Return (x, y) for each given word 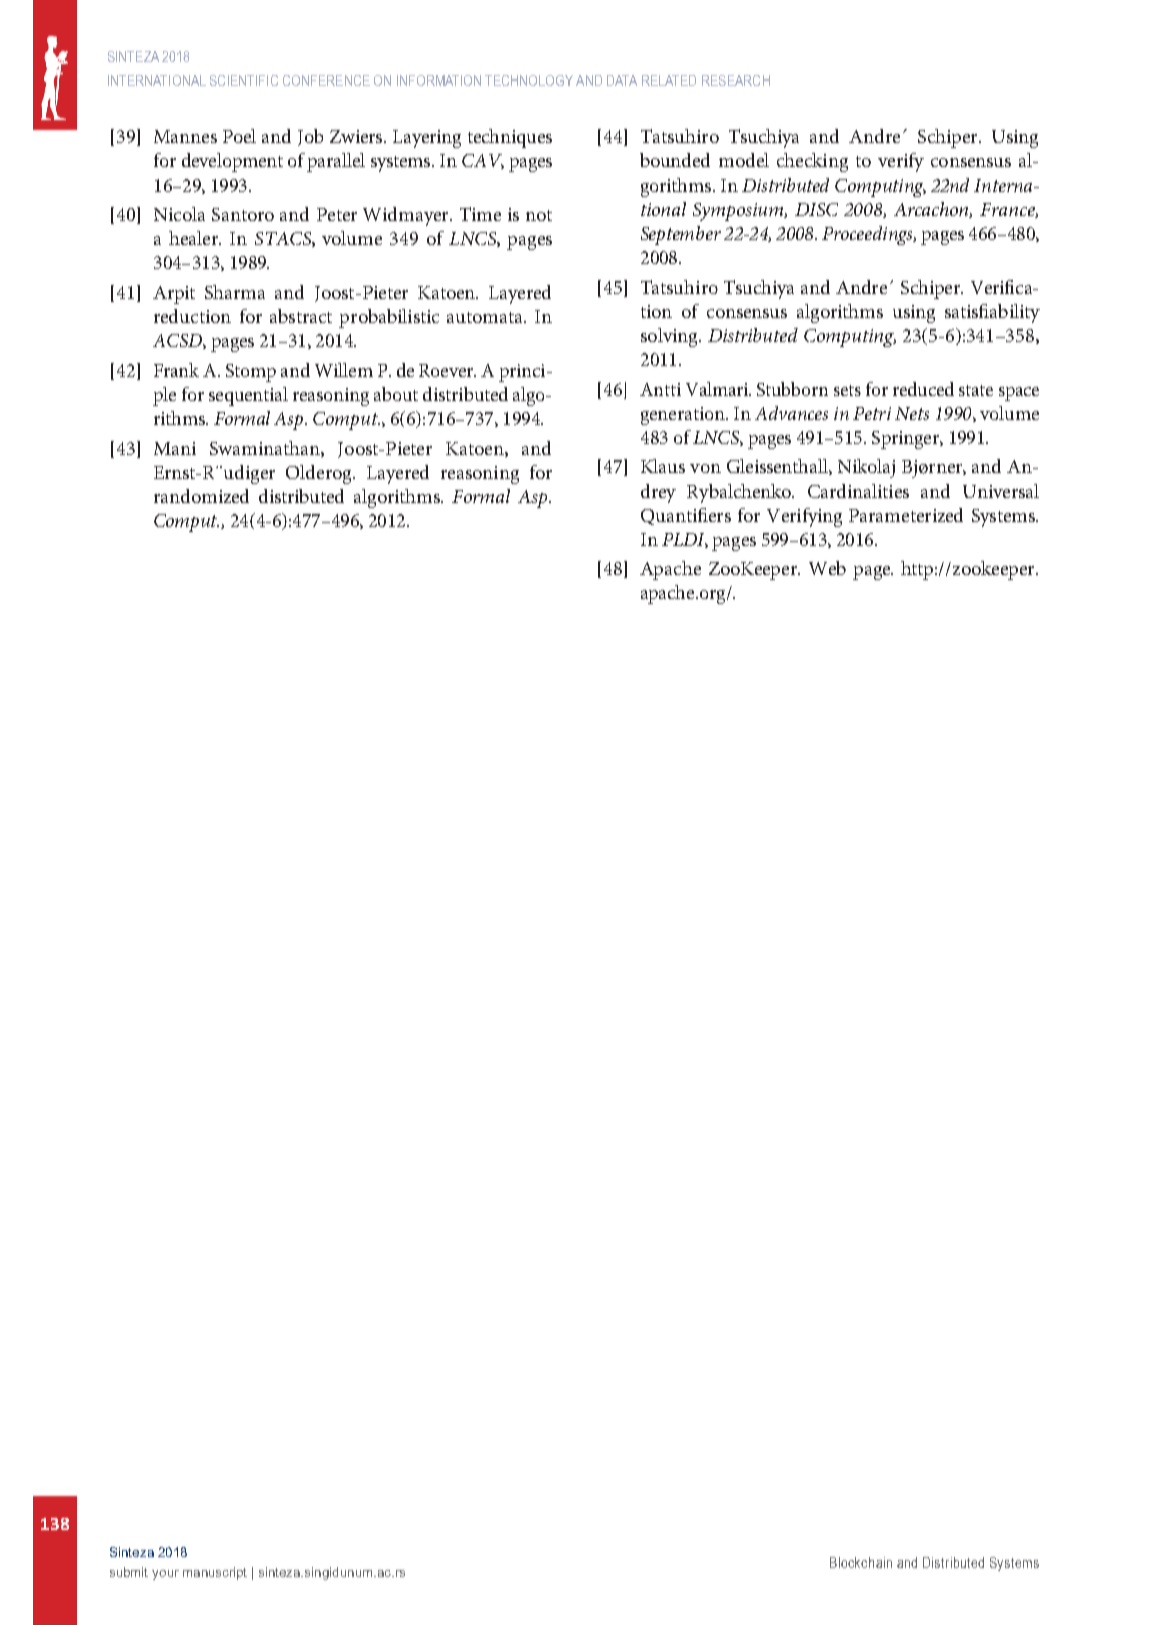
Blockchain (861, 1562)
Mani (175, 448)
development (232, 162)
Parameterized (906, 515)
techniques (510, 138)
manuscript (215, 1573)
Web (827, 568)
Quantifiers (686, 516)
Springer (906, 440)
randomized (201, 496)
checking (812, 162)
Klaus (663, 466)
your (165, 1575)
